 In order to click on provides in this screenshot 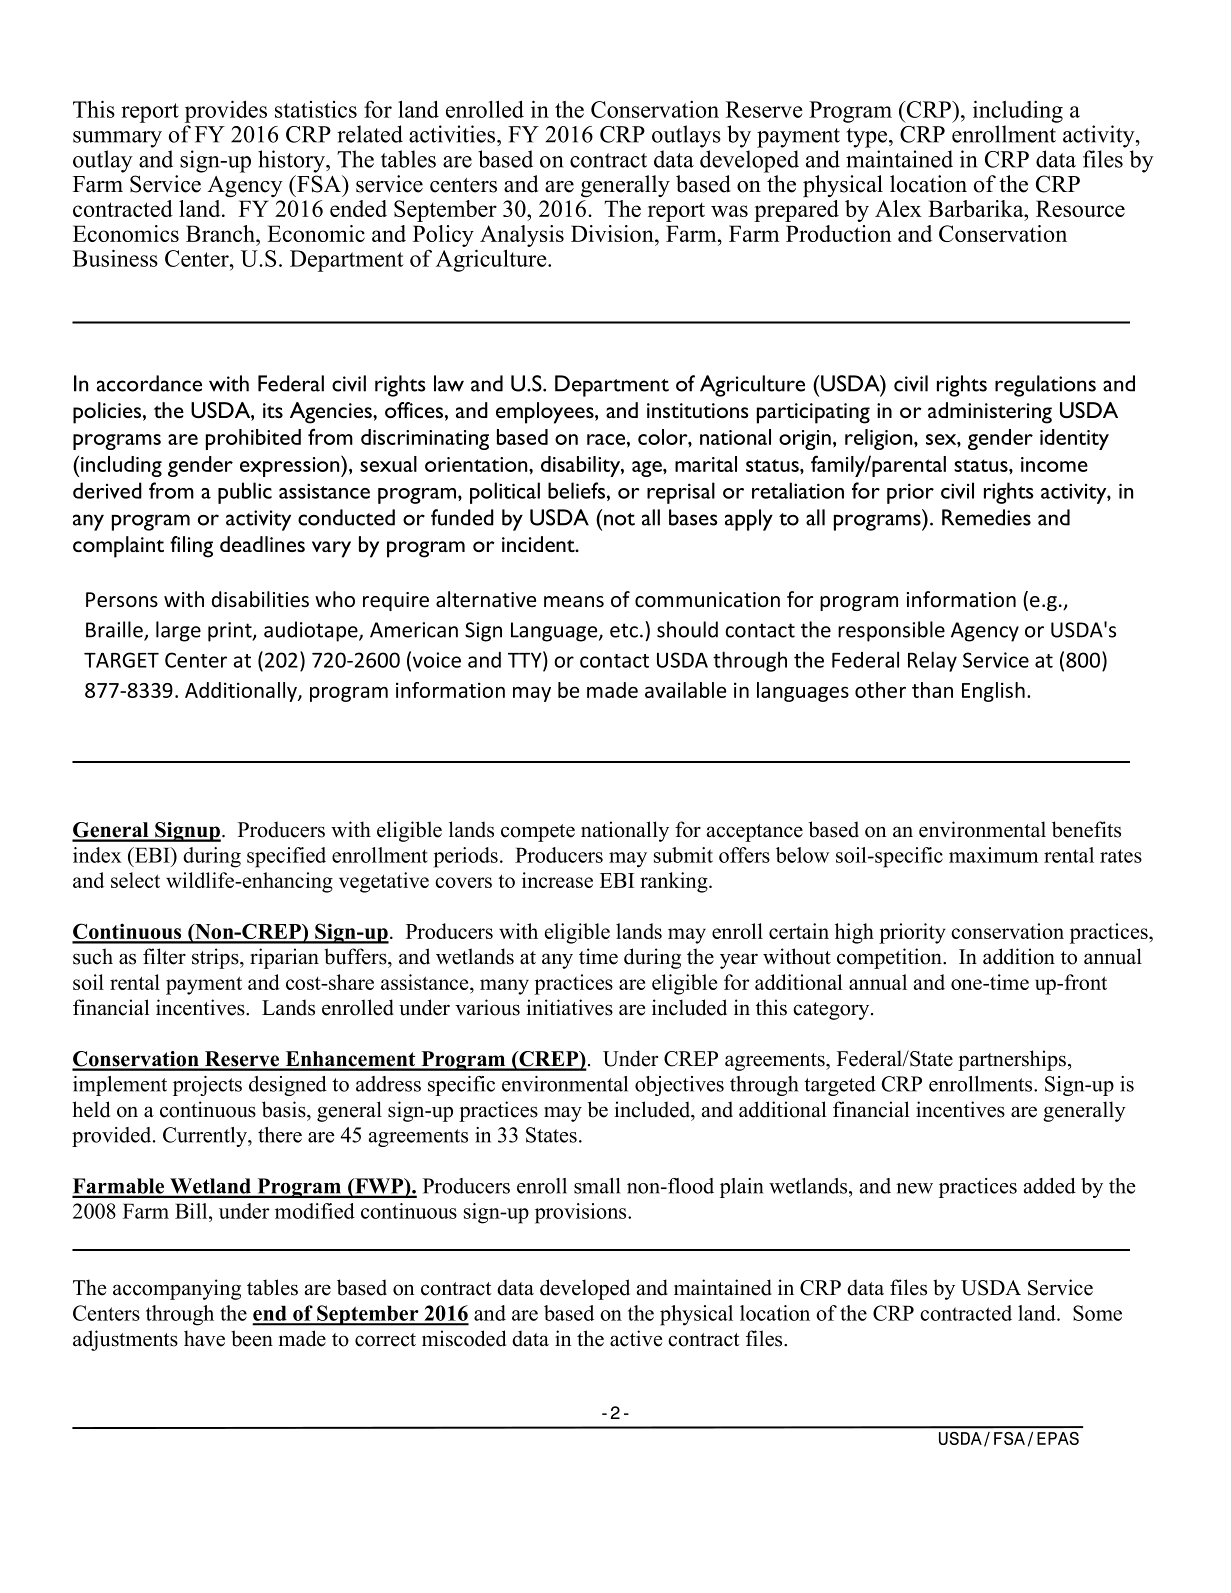, I will do `click(226, 111)`.
